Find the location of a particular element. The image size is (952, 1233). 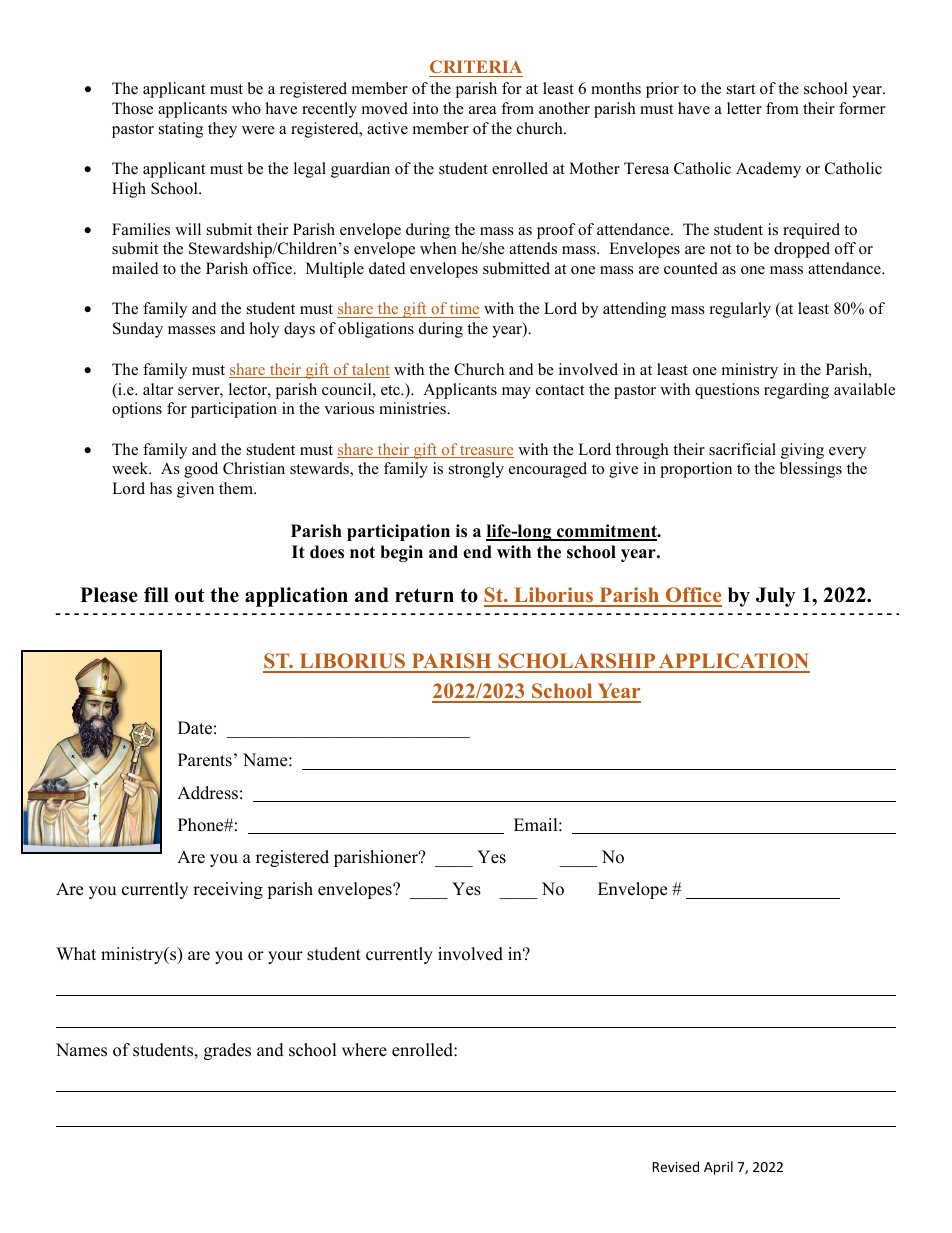

fill is located at coordinates (156, 594).
